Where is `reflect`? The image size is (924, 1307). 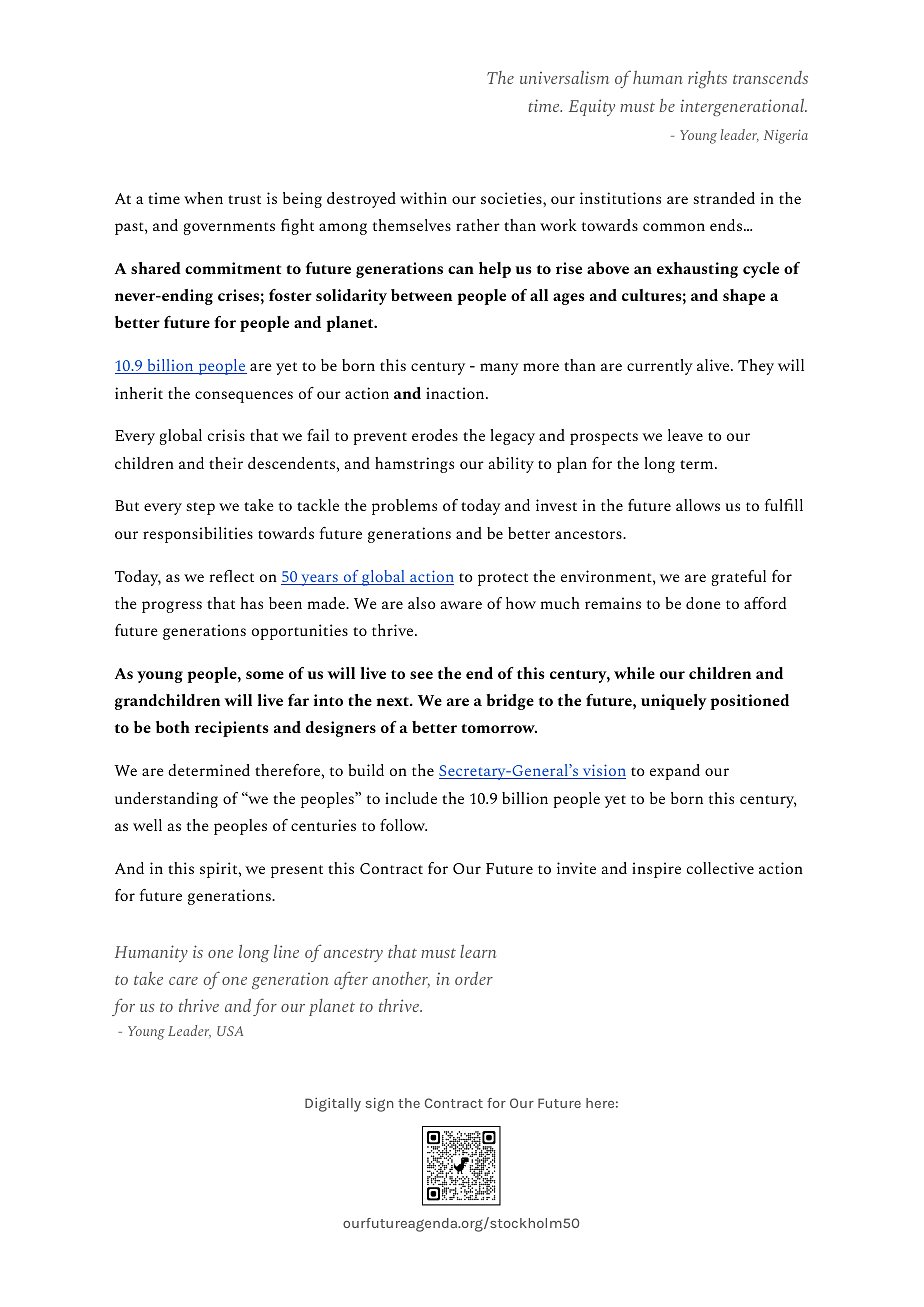
reflect is located at coordinates (232, 576).
